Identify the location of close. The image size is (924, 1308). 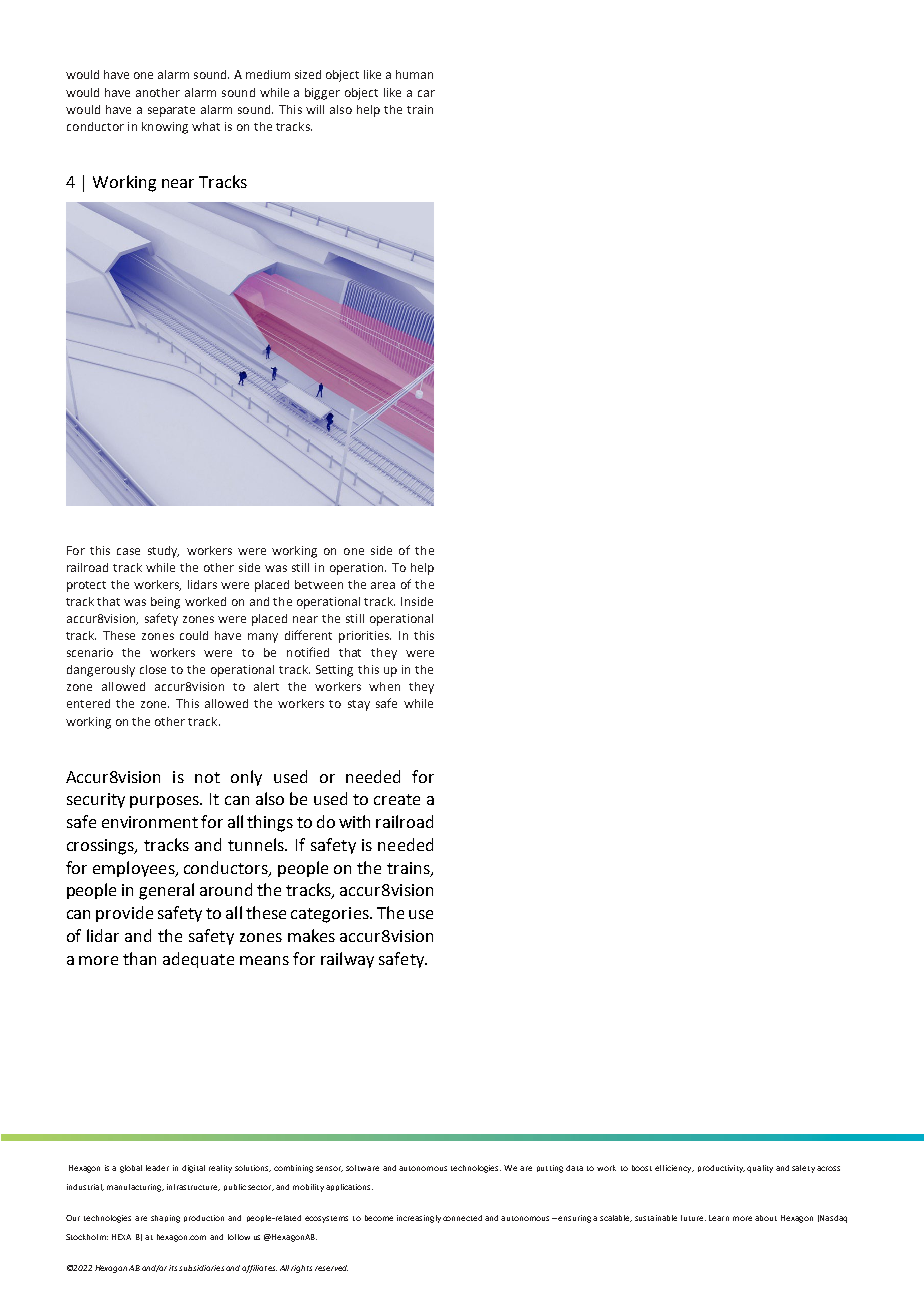
(153, 669).
